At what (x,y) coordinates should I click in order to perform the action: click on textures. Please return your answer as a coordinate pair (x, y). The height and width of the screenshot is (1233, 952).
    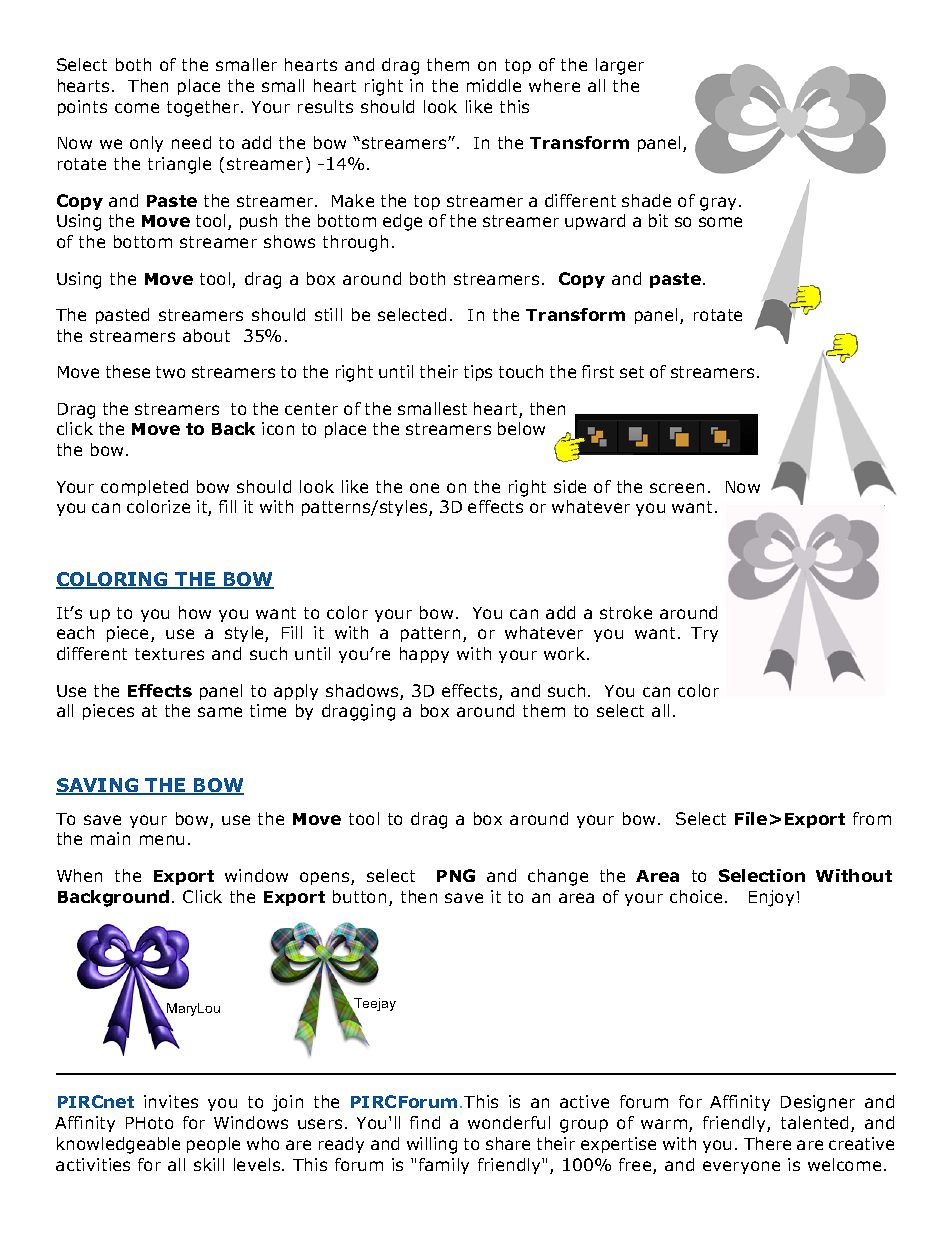
    Looking at the image, I should click on (169, 654).
